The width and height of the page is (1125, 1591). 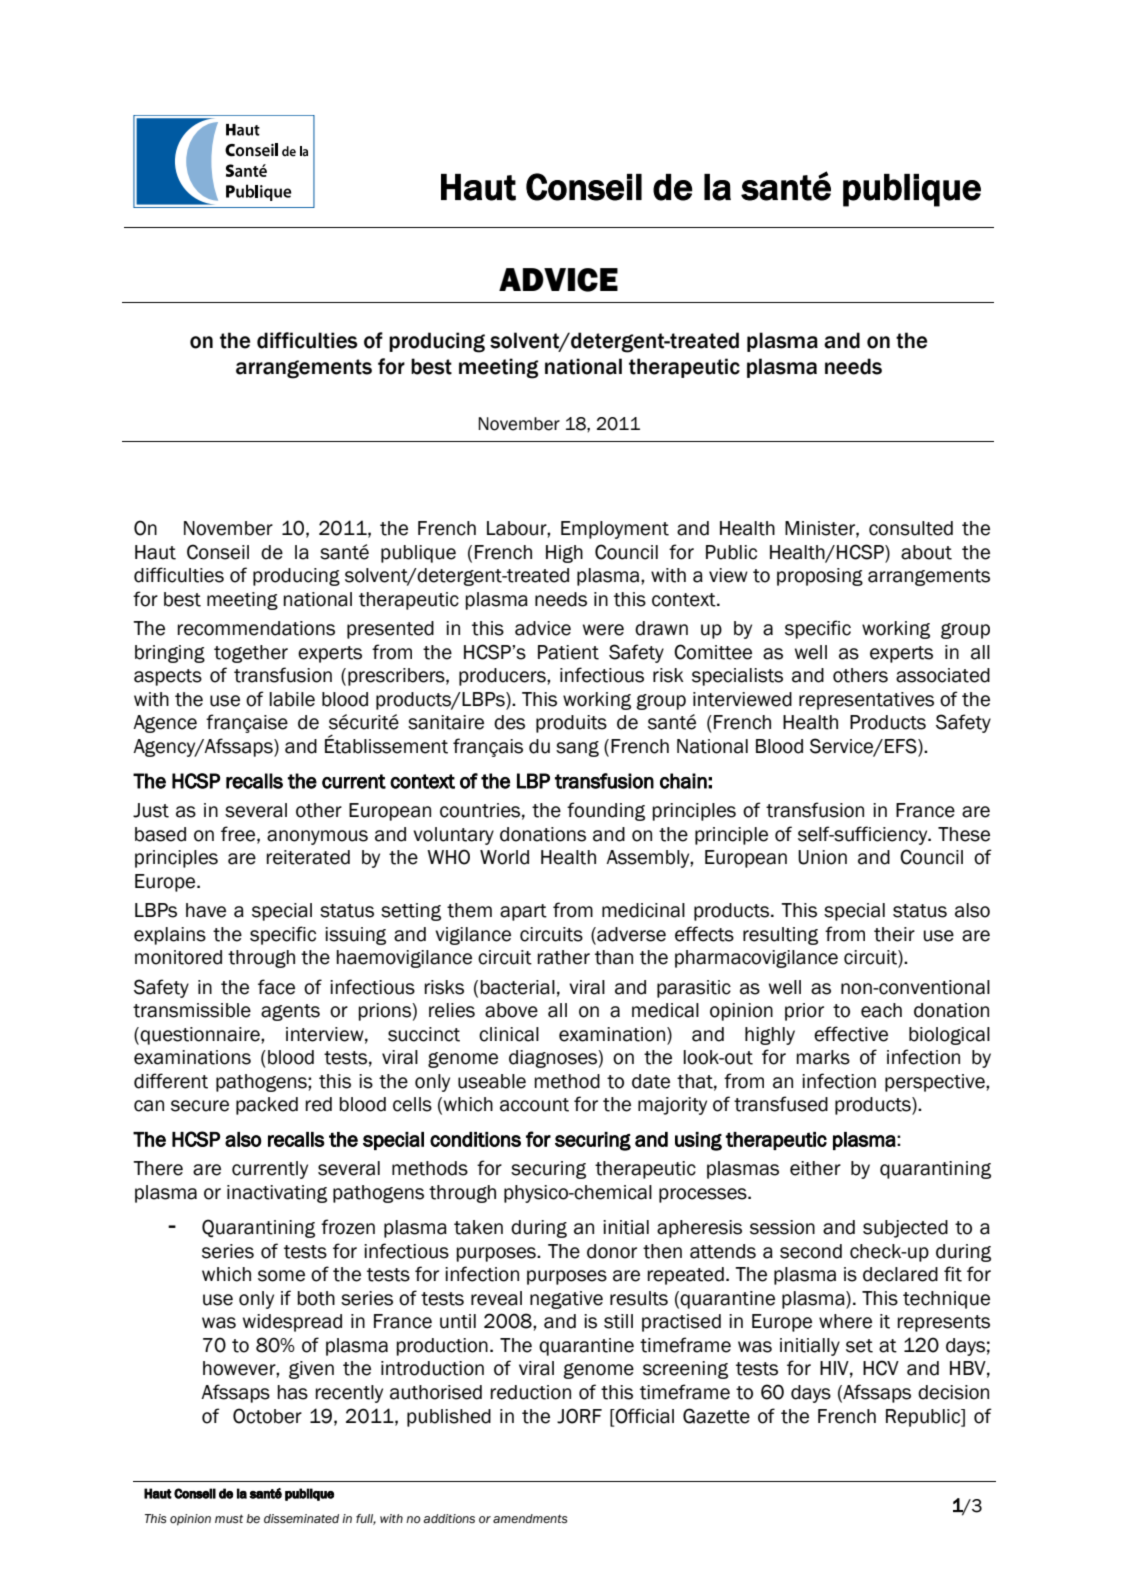 I want to click on effective, so click(x=851, y=1034).
